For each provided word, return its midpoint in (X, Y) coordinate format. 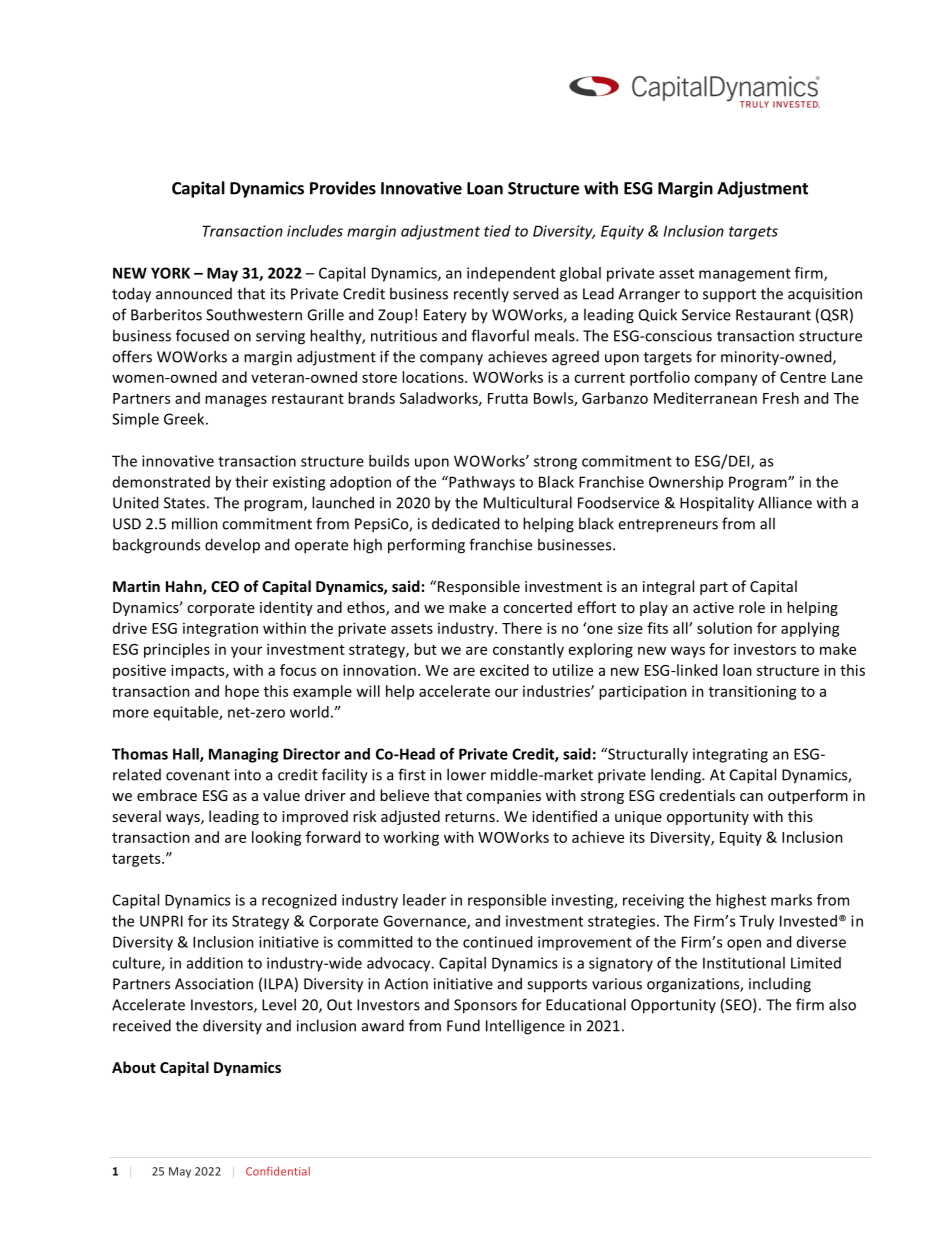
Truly (756, 922)
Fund (463, 1025)
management (745, 275)
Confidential (278, 1171)
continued (497, 942)
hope (242, 692)
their (251, 482)
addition (215, 963)
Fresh (781, 398)
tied (497, 231)
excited (504, 670)
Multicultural (528, 502)
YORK (170, 273)
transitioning (753, 692)
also (842, 1004)
